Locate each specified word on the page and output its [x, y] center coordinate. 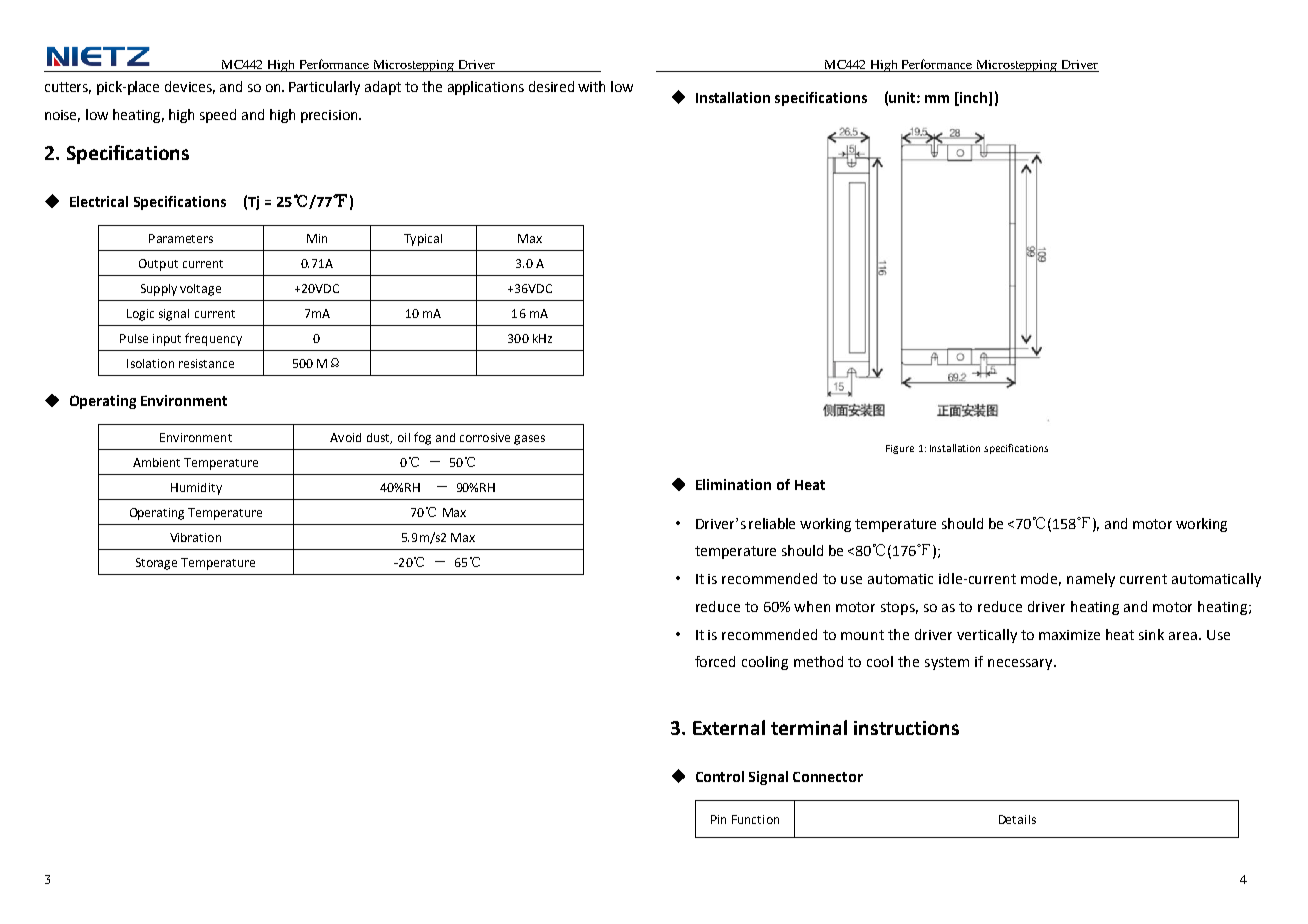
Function [755, 819]
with [591, 86]
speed [218, 116]
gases [529, 440]
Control [720, 776]
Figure [900, 449]
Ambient [156, 462]
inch [974, 98]
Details [1017, 819]
